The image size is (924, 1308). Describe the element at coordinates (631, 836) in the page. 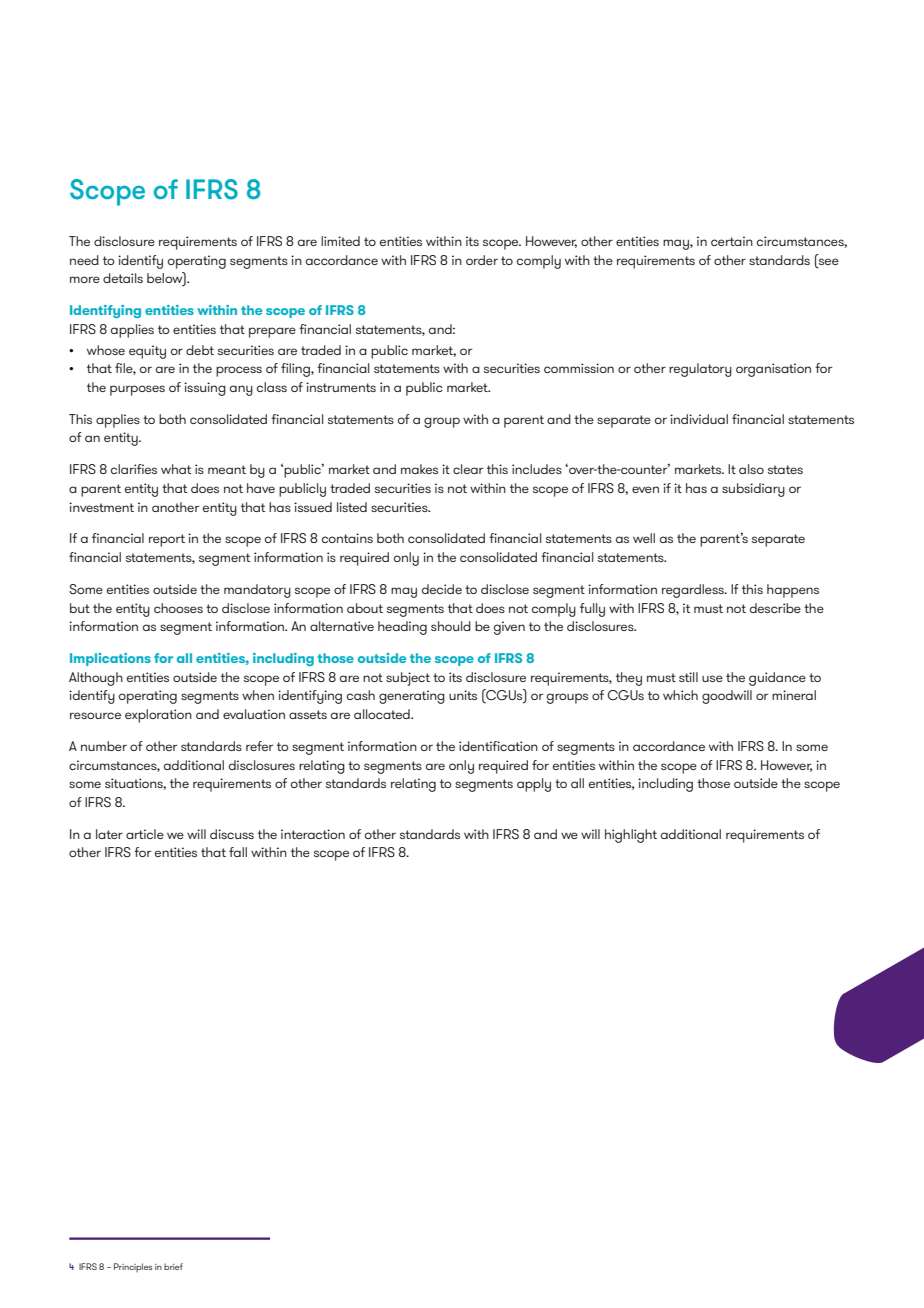

I see `highlight` at that location.
